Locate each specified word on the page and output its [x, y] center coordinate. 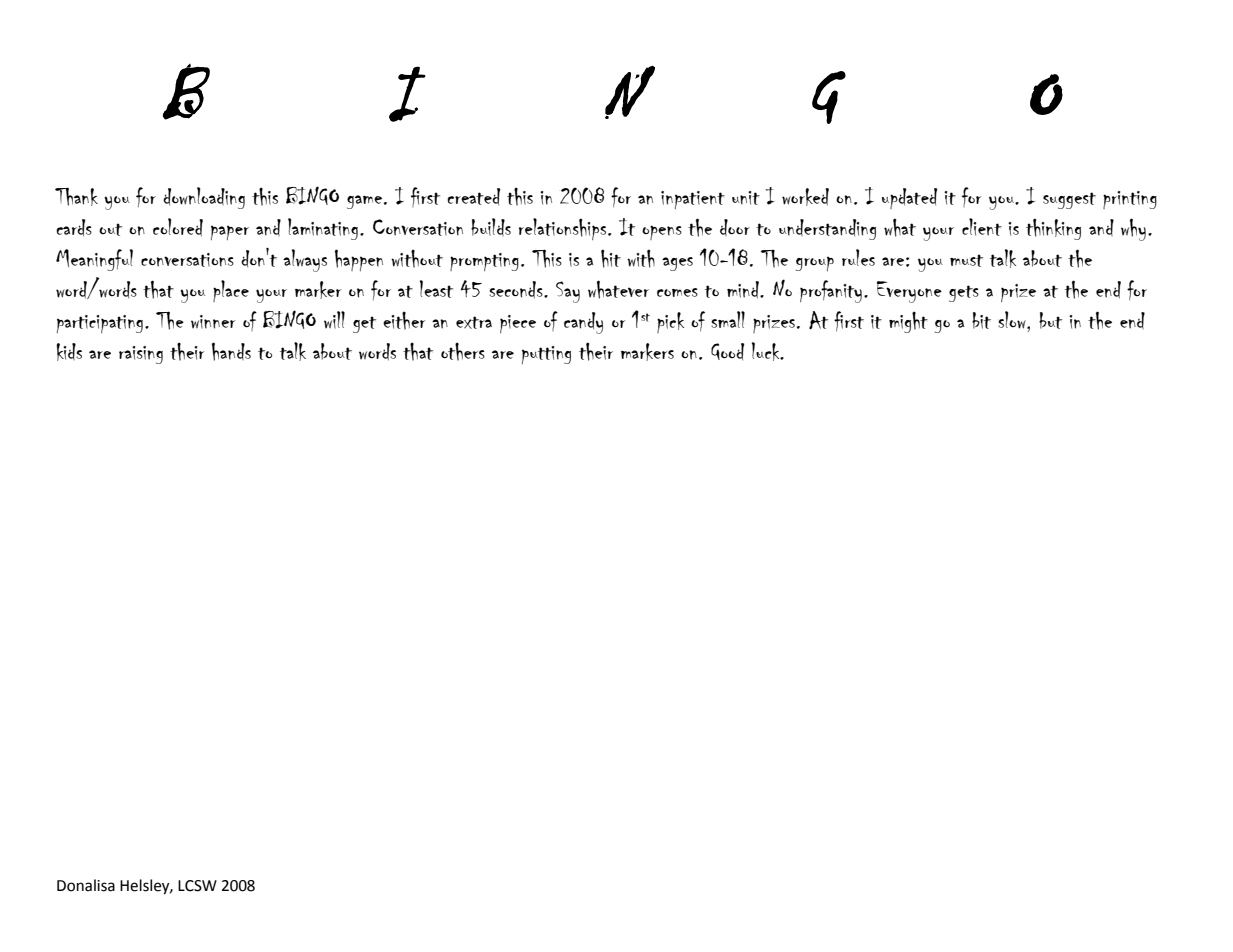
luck [767, 351]
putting [546, 355]
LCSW [197, 886]
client [982, 227]
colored [178, 227]
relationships [562, 229]
